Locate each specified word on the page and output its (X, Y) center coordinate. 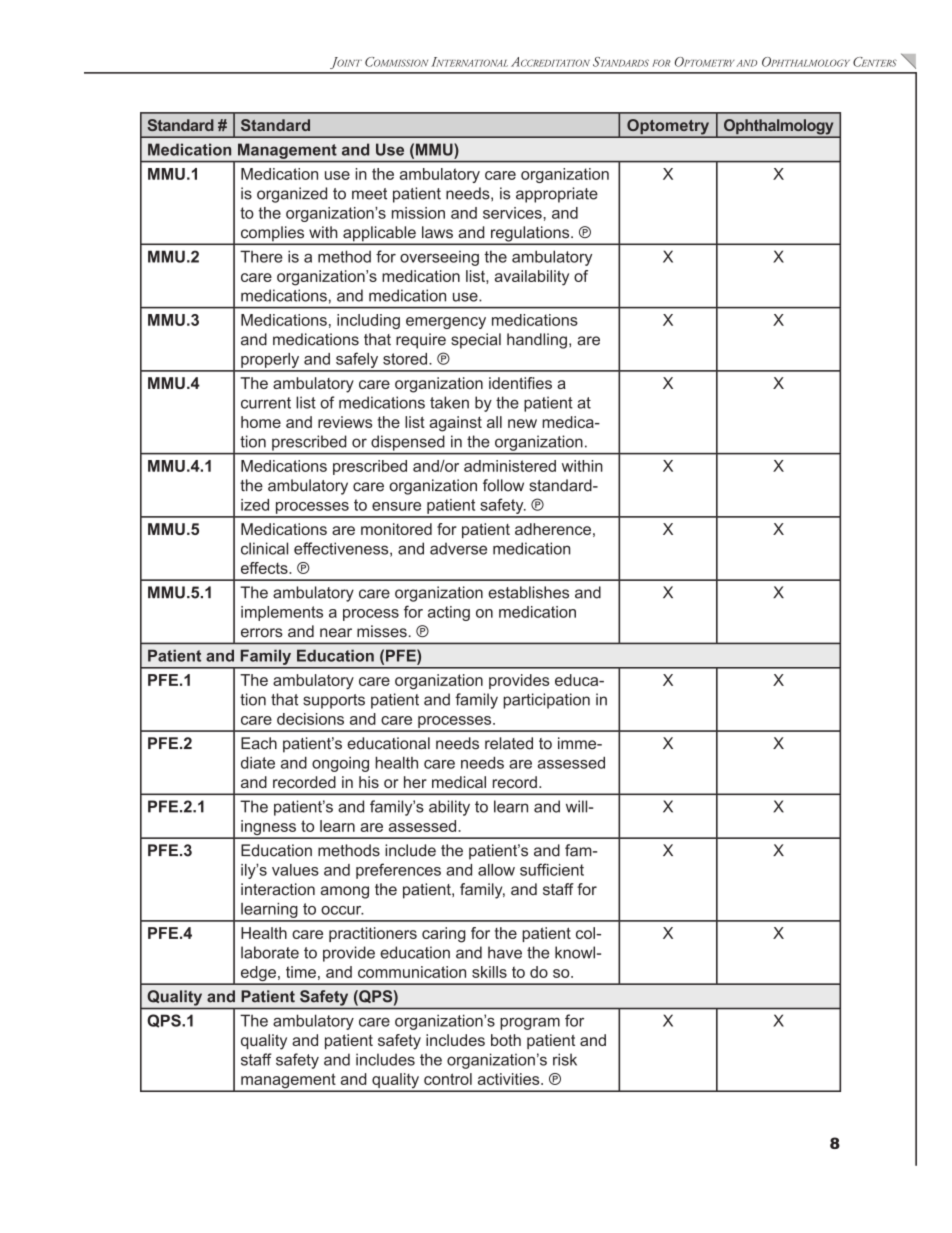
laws (437, 232)
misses (382, 631)
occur (342, 910)
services (513, 213)
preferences (398, 871)
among (345, 892)
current (266, 403)
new (522, 423)
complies (272, 235)
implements (282, 613)
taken (449, 402)
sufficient (552, 869)
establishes (528, 592)
